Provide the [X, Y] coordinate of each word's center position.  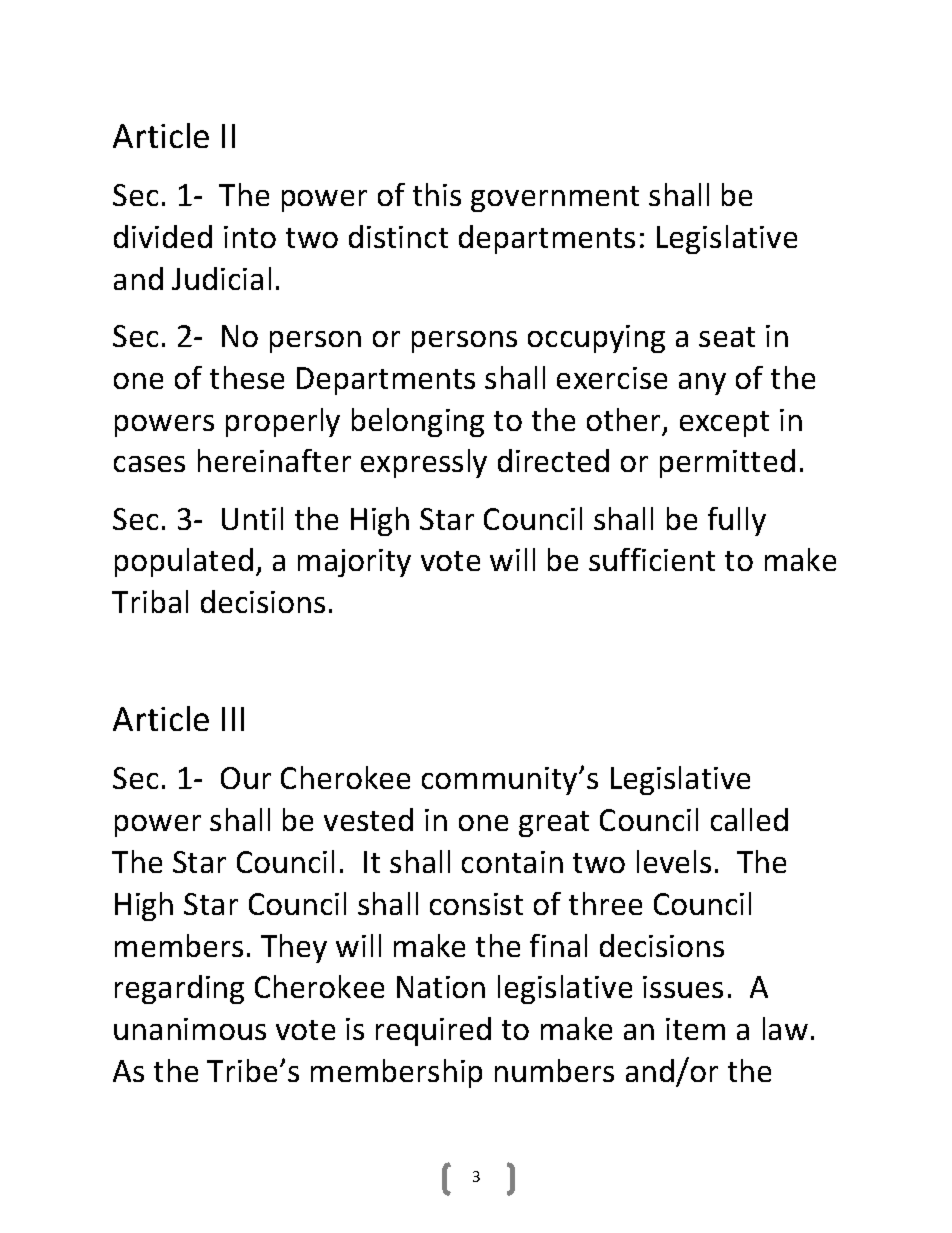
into [250, 237]
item [695, 1029]
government [555, 199]
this [437, 194]
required [433, 1031]
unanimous [190, 1029]
